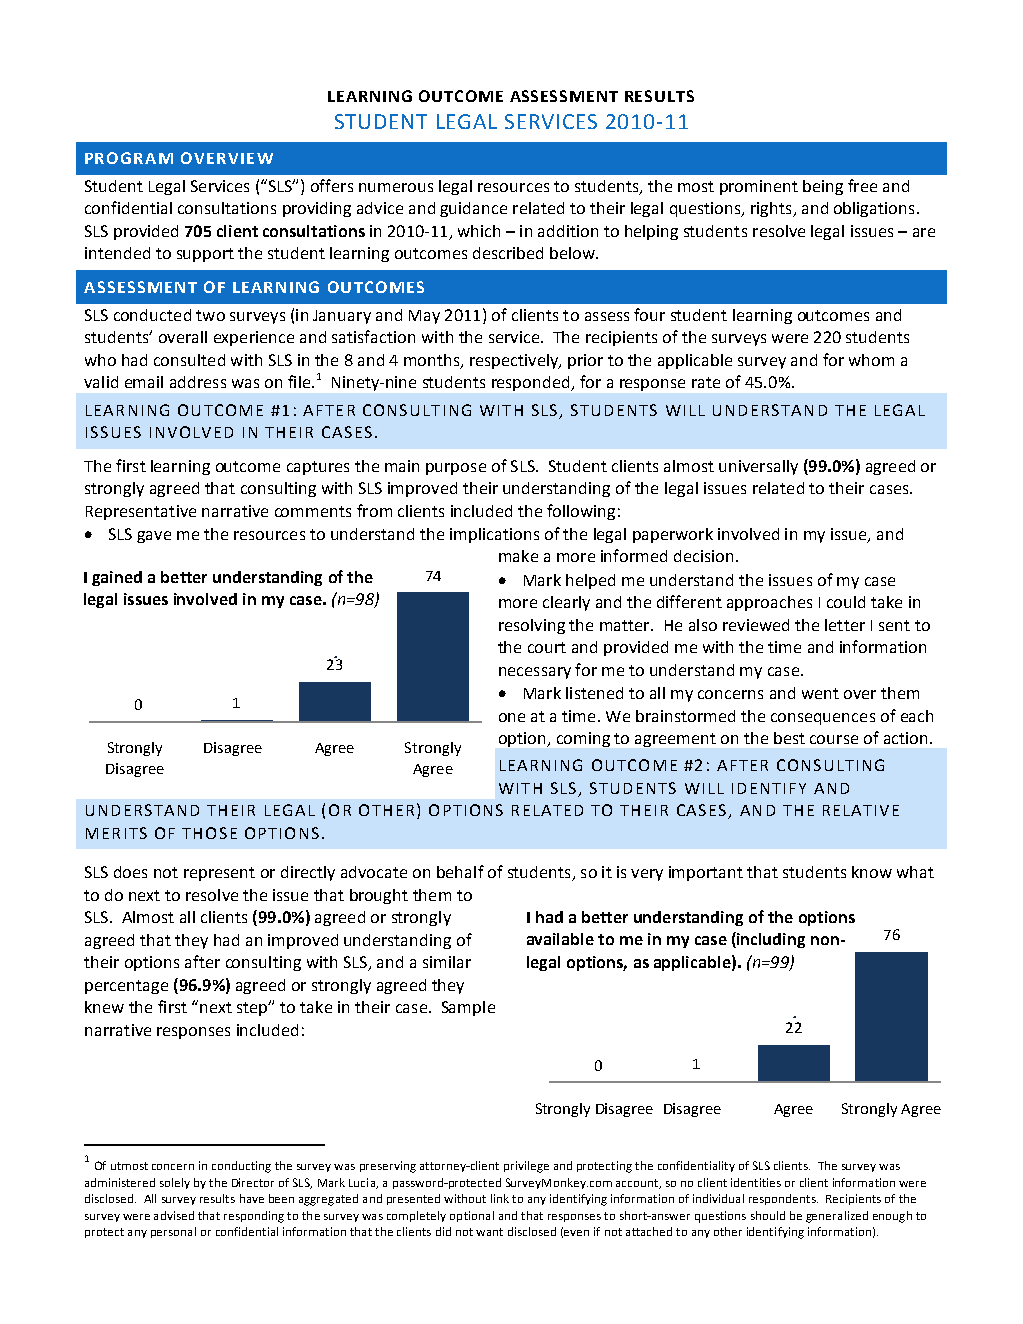 This screenshot has width=1023, height=1324. What do you see at coordinates (560, 939) in the screenshot?
I see `available` at bounding box center [560, 939].
